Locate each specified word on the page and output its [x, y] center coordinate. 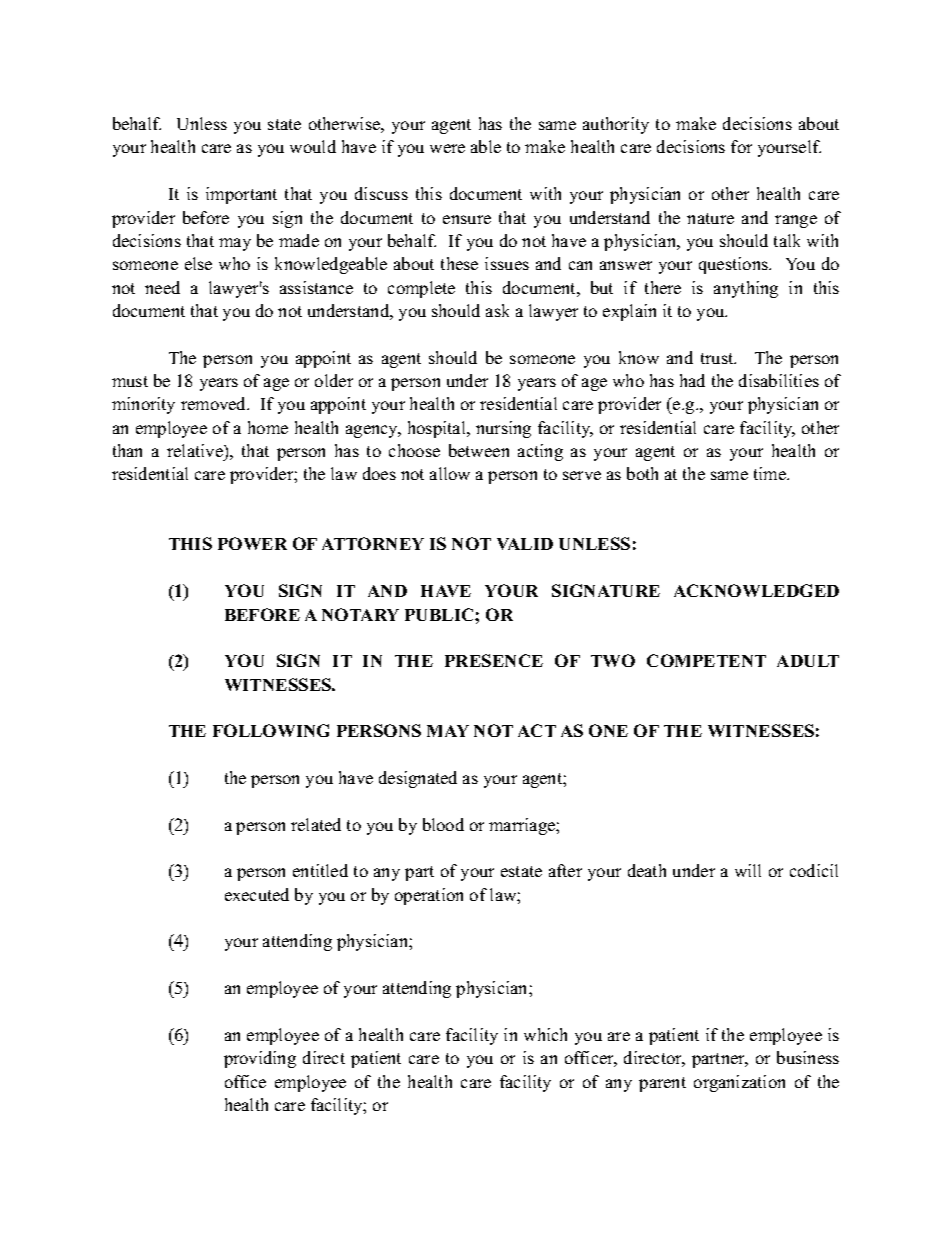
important [241, 195]
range [796, 221]
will [748, 870]
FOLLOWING [271, 730]
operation [429, 896]
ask [497, 310]
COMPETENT [706, 660]
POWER [252, 543]
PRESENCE [494, 660]
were [447, 148]
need [162, 287]
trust [718, 358]
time [771, 473]
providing [260, 1059]
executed [257, 894]
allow [450, 473]
